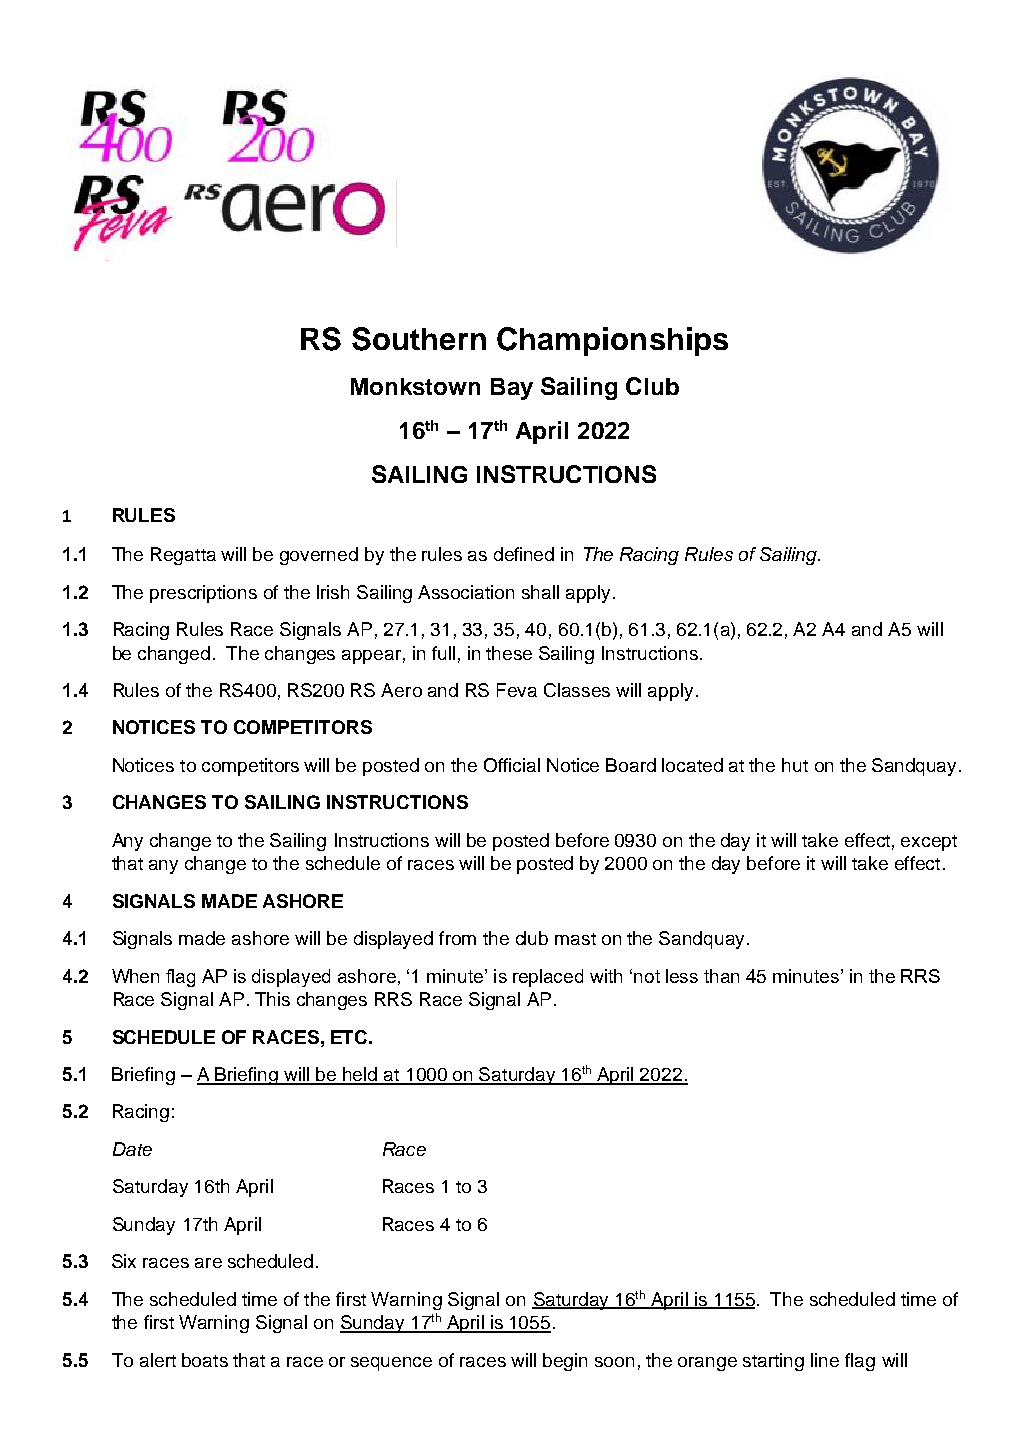  Describe the element at coordinates (612, 341) in the screenshot. I see `Championships` at that location.
